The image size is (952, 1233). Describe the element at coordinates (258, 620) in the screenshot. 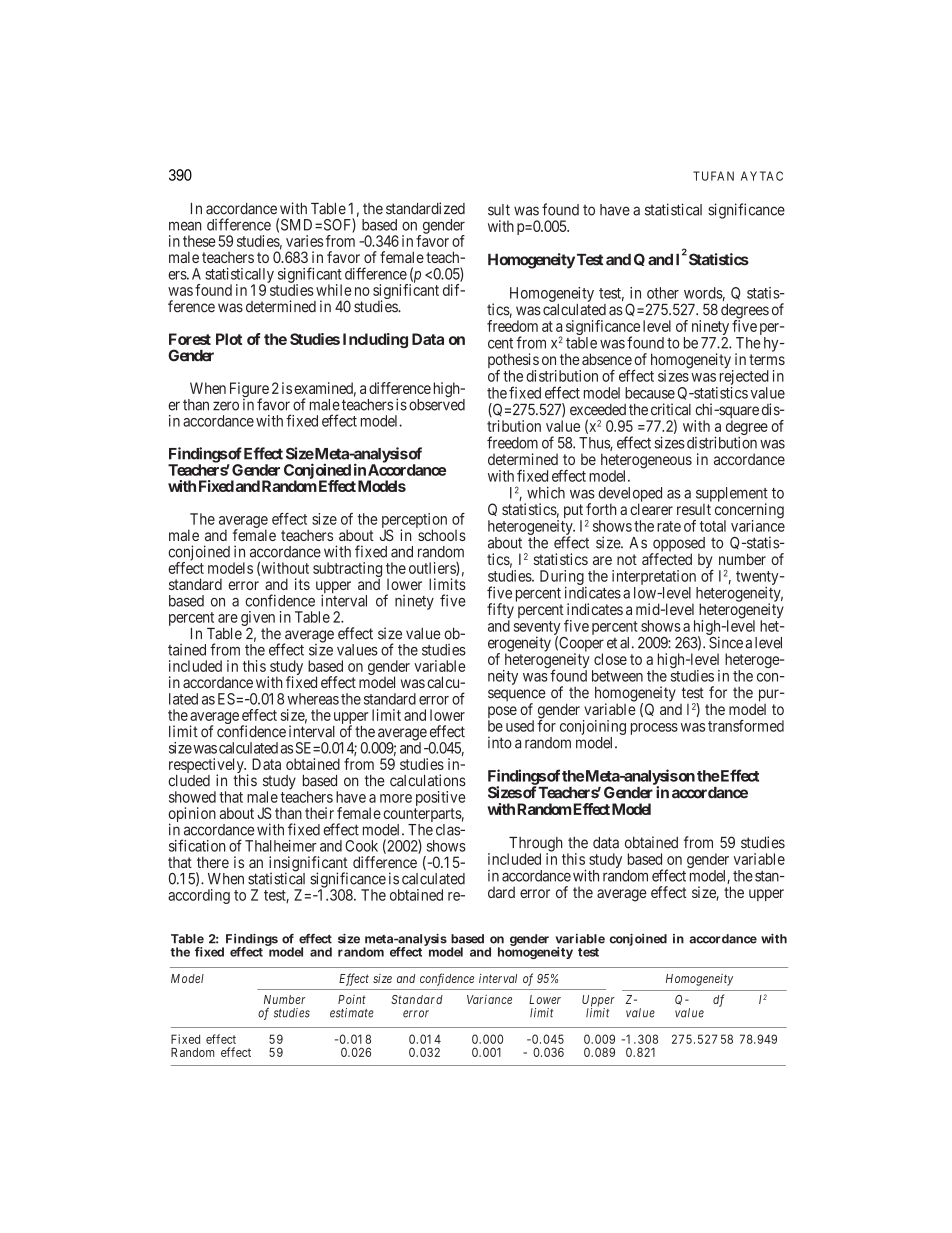

I see `given` at that location.
